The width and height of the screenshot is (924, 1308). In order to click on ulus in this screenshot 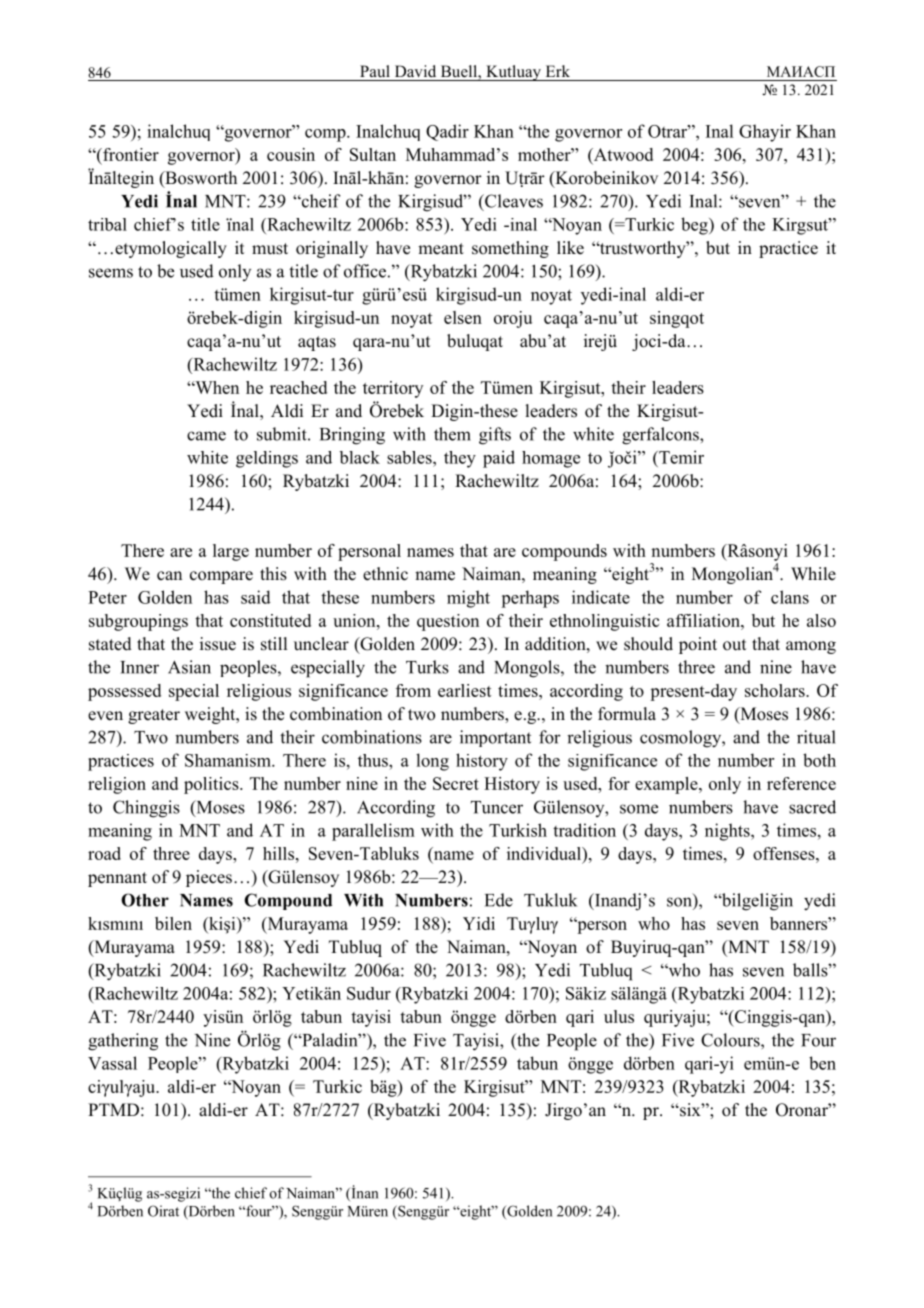, I will do `click(619, 1016)`.
